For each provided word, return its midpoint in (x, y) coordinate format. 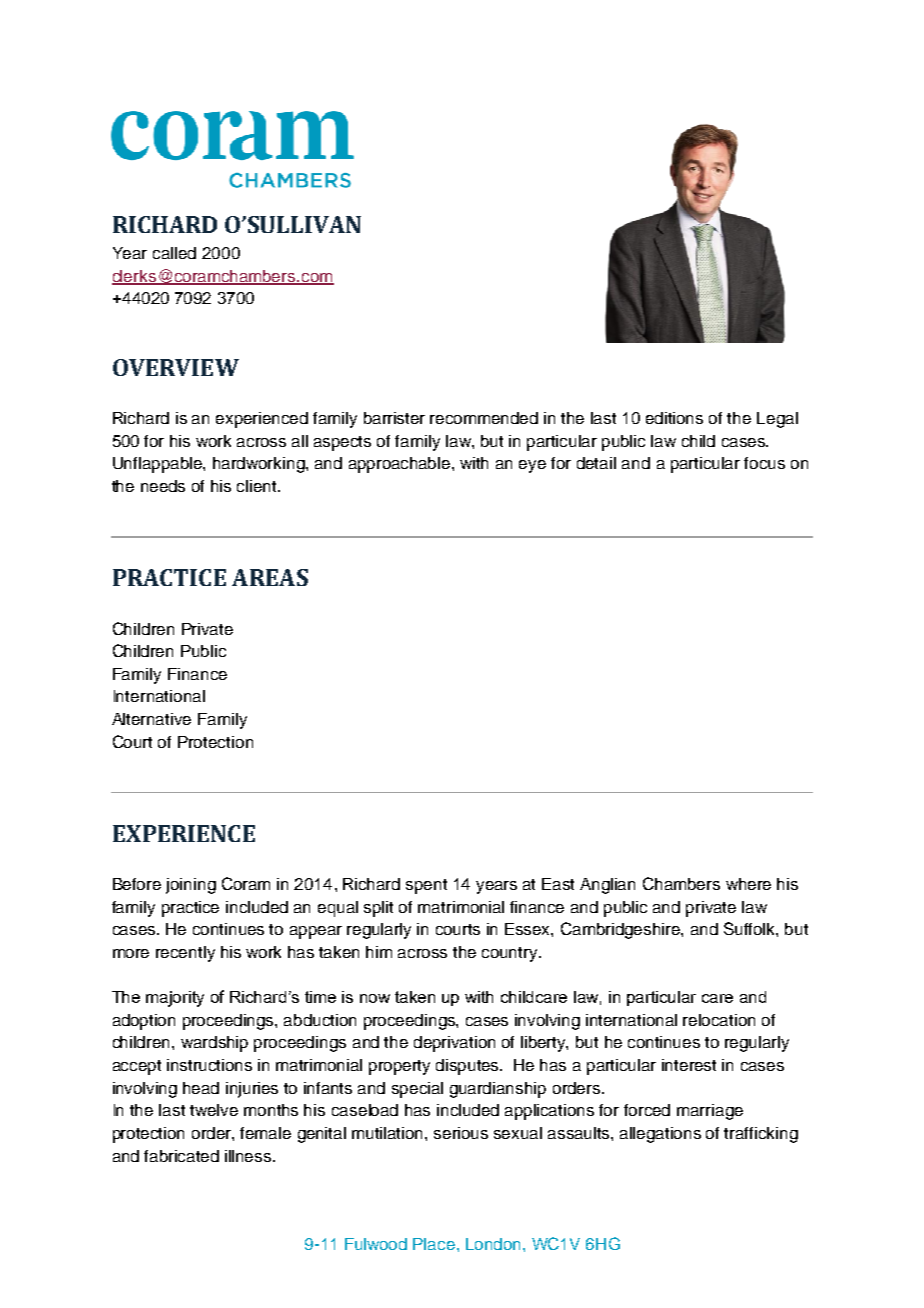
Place (434, 1244)
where (748, 884)
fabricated (181, 1156)
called (174, 253)
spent (426, 886)
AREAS (270, 577)
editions (674, 418)
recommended (484, 418)
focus (764, 463)
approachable (401, 465)
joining (191, 886)
